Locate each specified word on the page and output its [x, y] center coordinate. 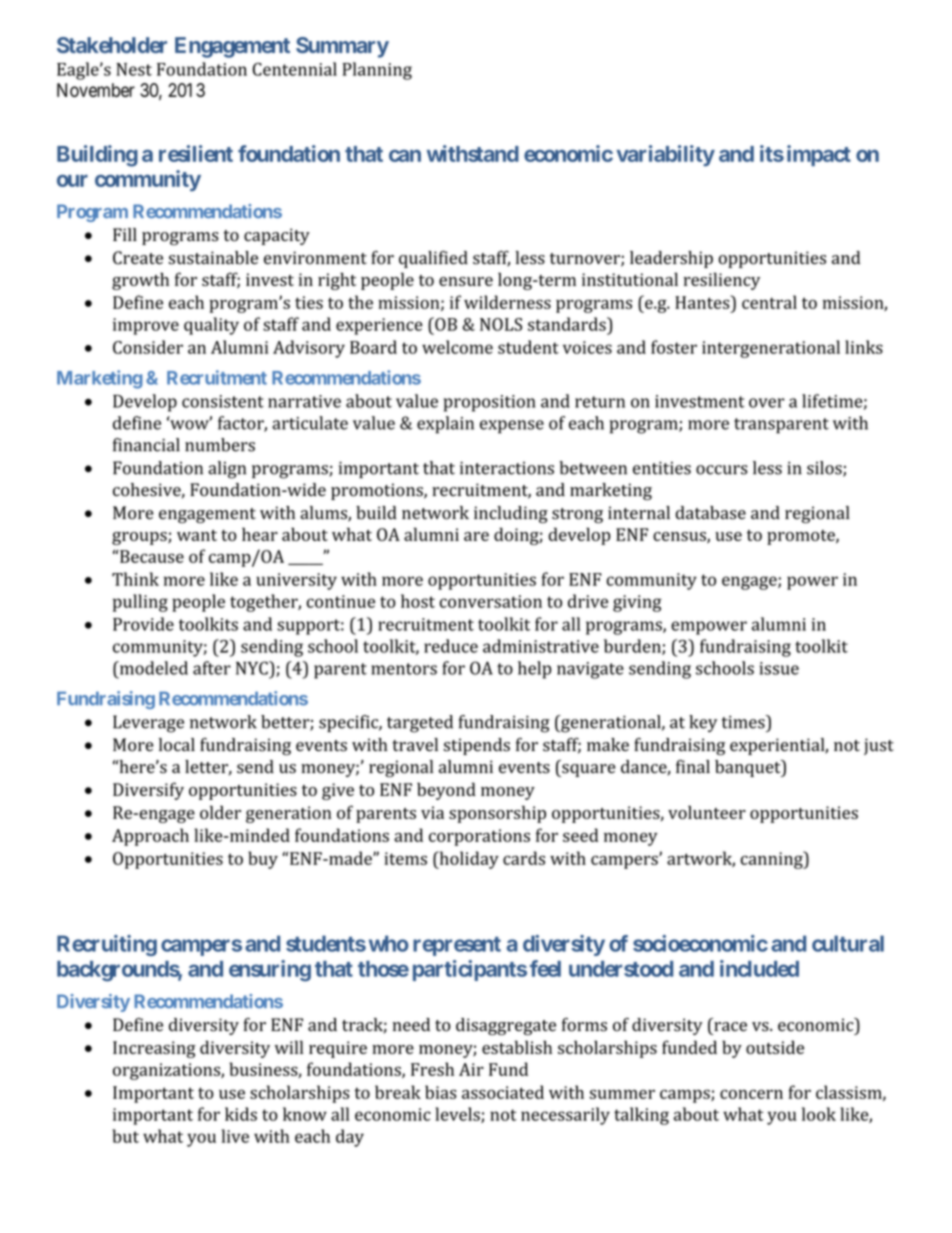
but [125, 1136]
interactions [507, 468]
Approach [150, 837]
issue [779, 668]
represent [457, 946]
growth [140, 281]
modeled [152, 668]
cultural [848, 943]
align [227, 470]
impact [819, 155]
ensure [466, 281]
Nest [134, 69]
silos [825, 469]
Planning [377, 71]
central [769, 302]
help [534, 670]
